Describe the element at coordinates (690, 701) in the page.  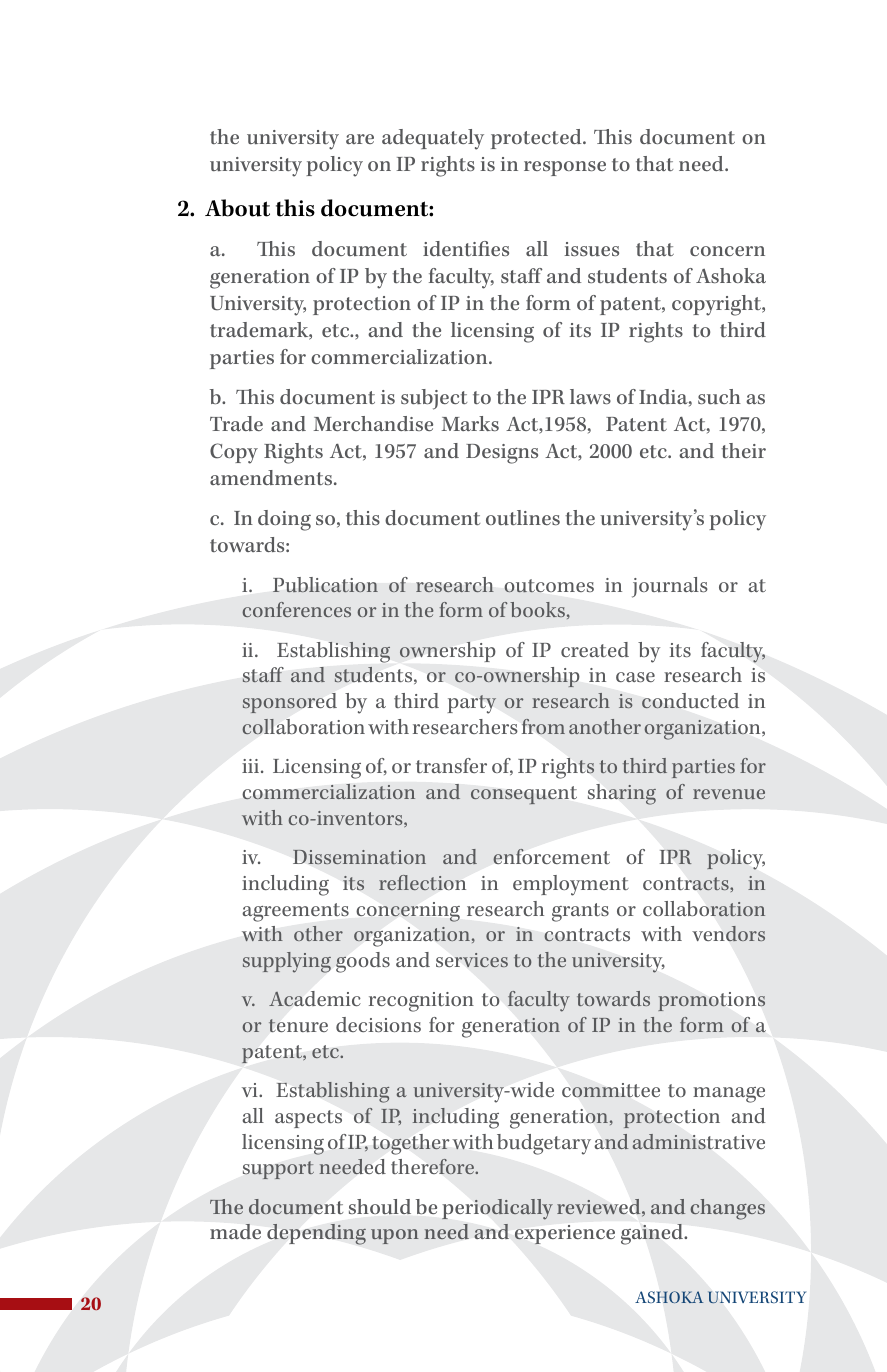
I see `conducted` at that location.
